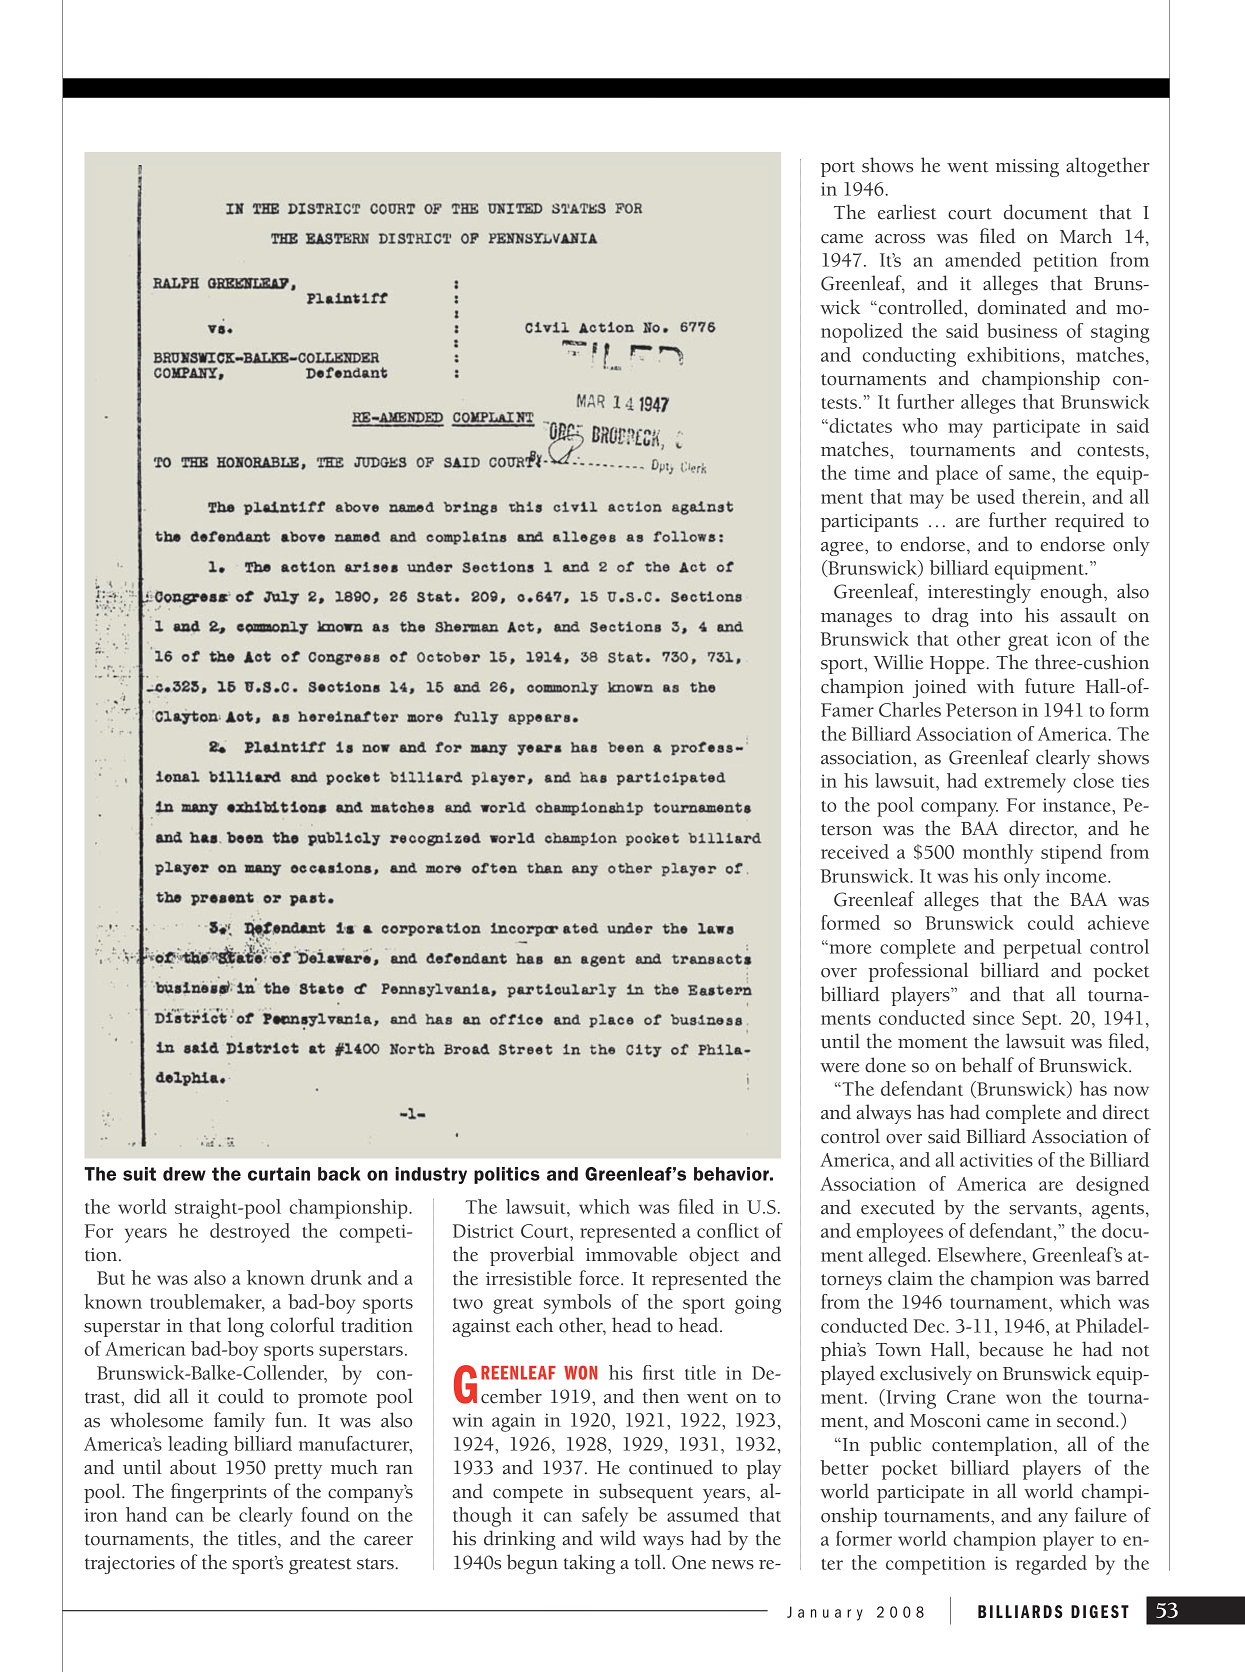  I want to click on earliest, so click(907, 212).
